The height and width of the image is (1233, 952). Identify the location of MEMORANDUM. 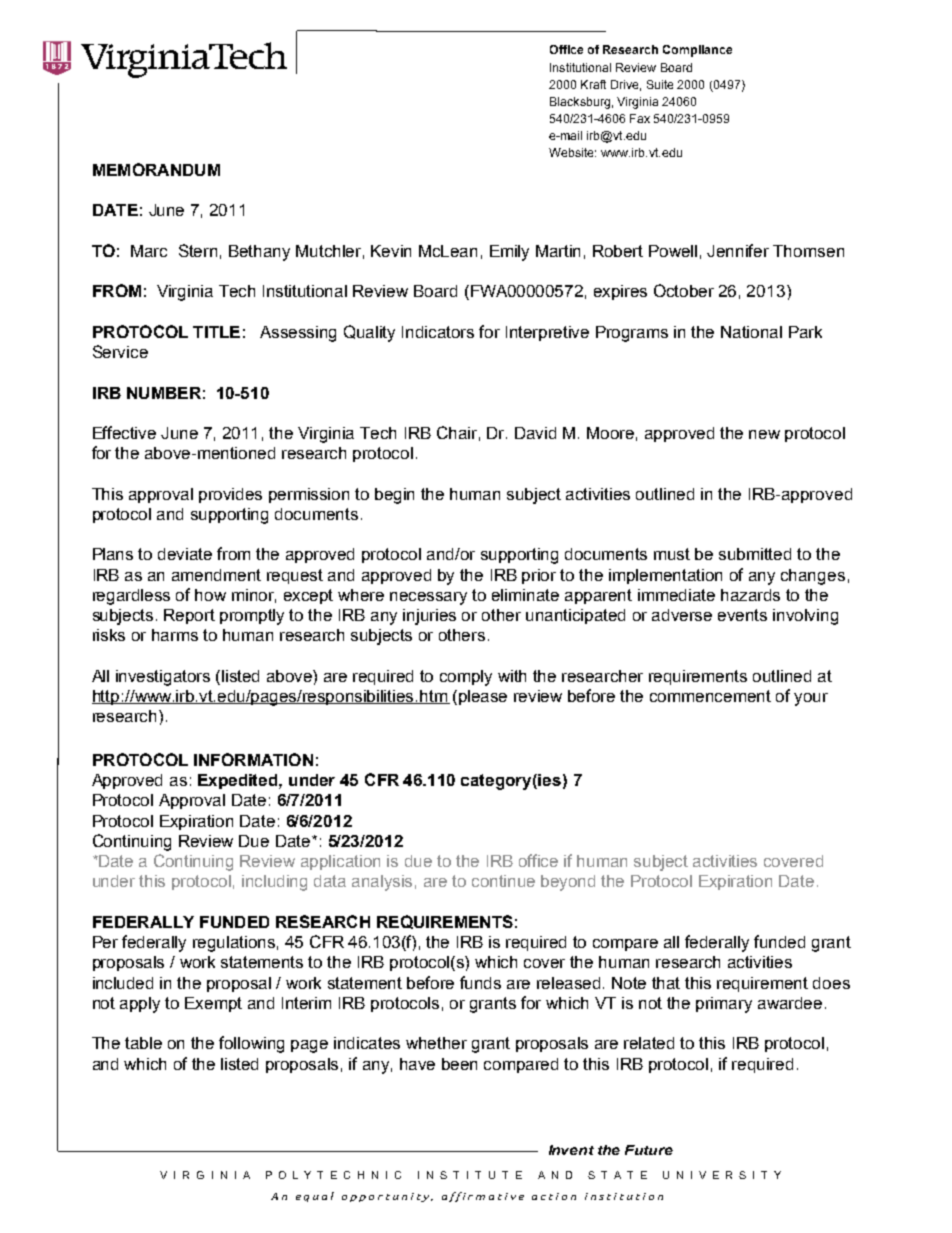
(156, 169).
